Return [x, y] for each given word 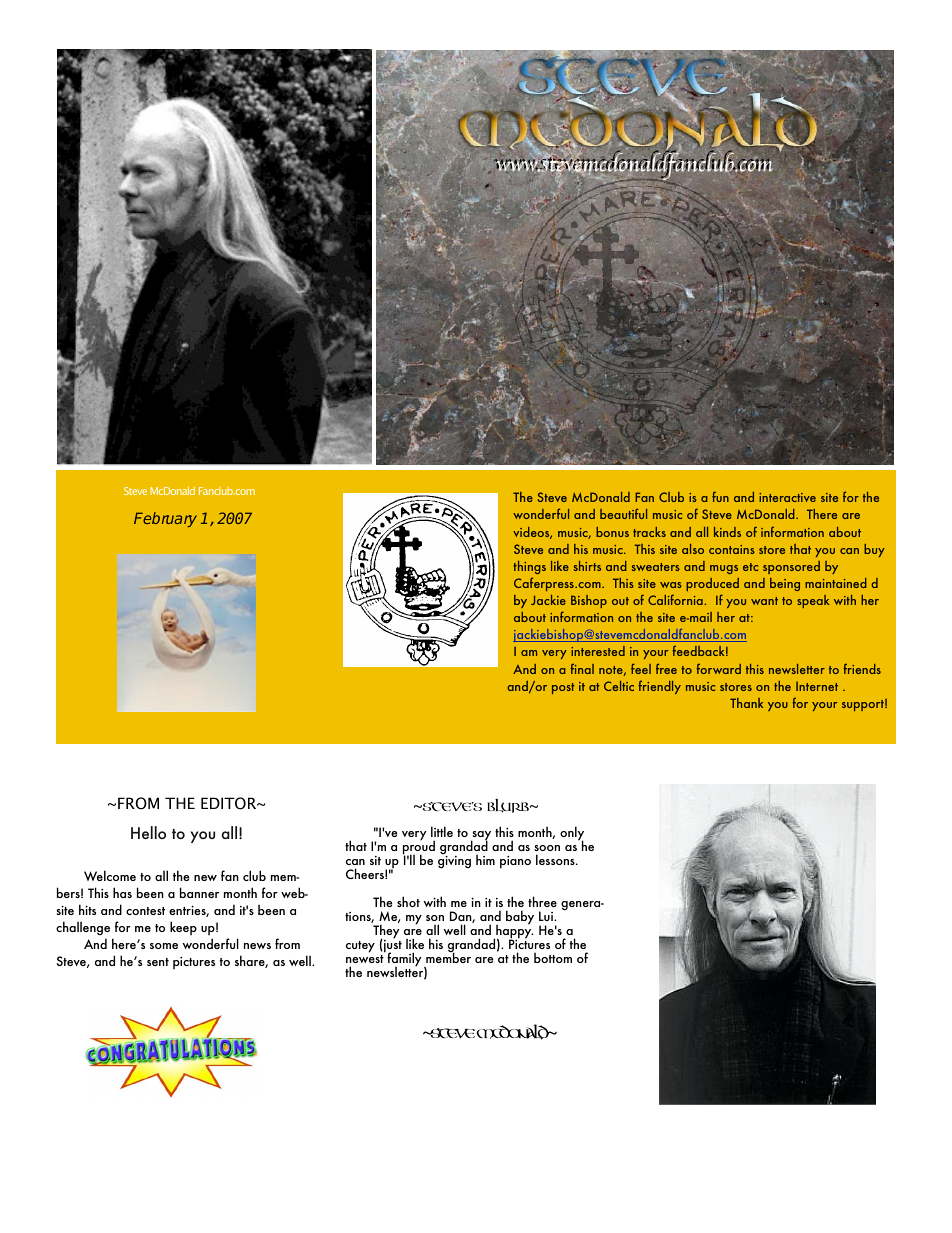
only [572, 834]
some [164, 946]
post [563, 688]
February [165, 519]
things [529, 567]
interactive [787, 497]
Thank [746, 703]
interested [598, 651]
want [764, 601]
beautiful [623, 513]
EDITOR [230, 803]
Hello [148, 832]
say [481, 837]
